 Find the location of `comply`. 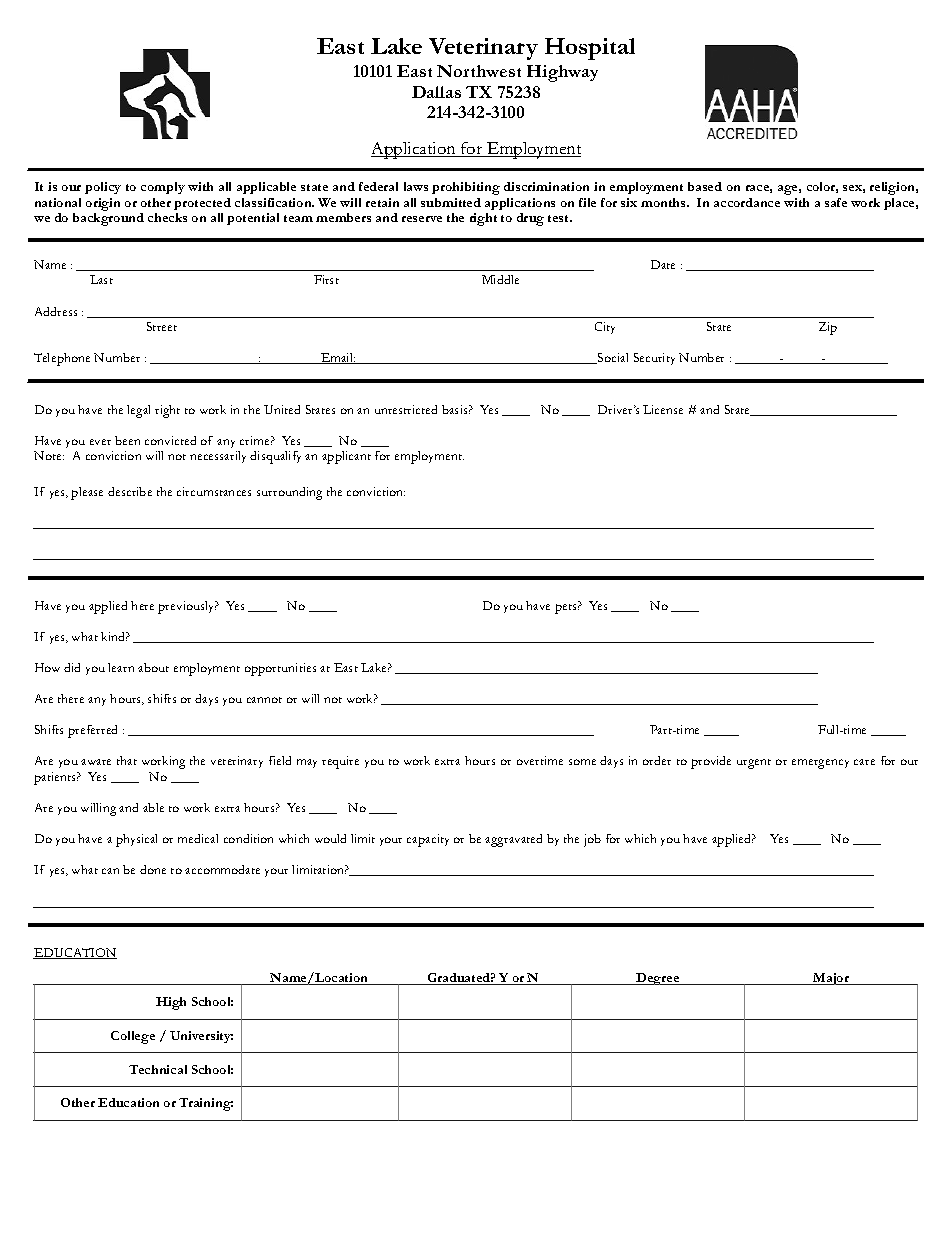

comply is located at coordinates (163, 188).
